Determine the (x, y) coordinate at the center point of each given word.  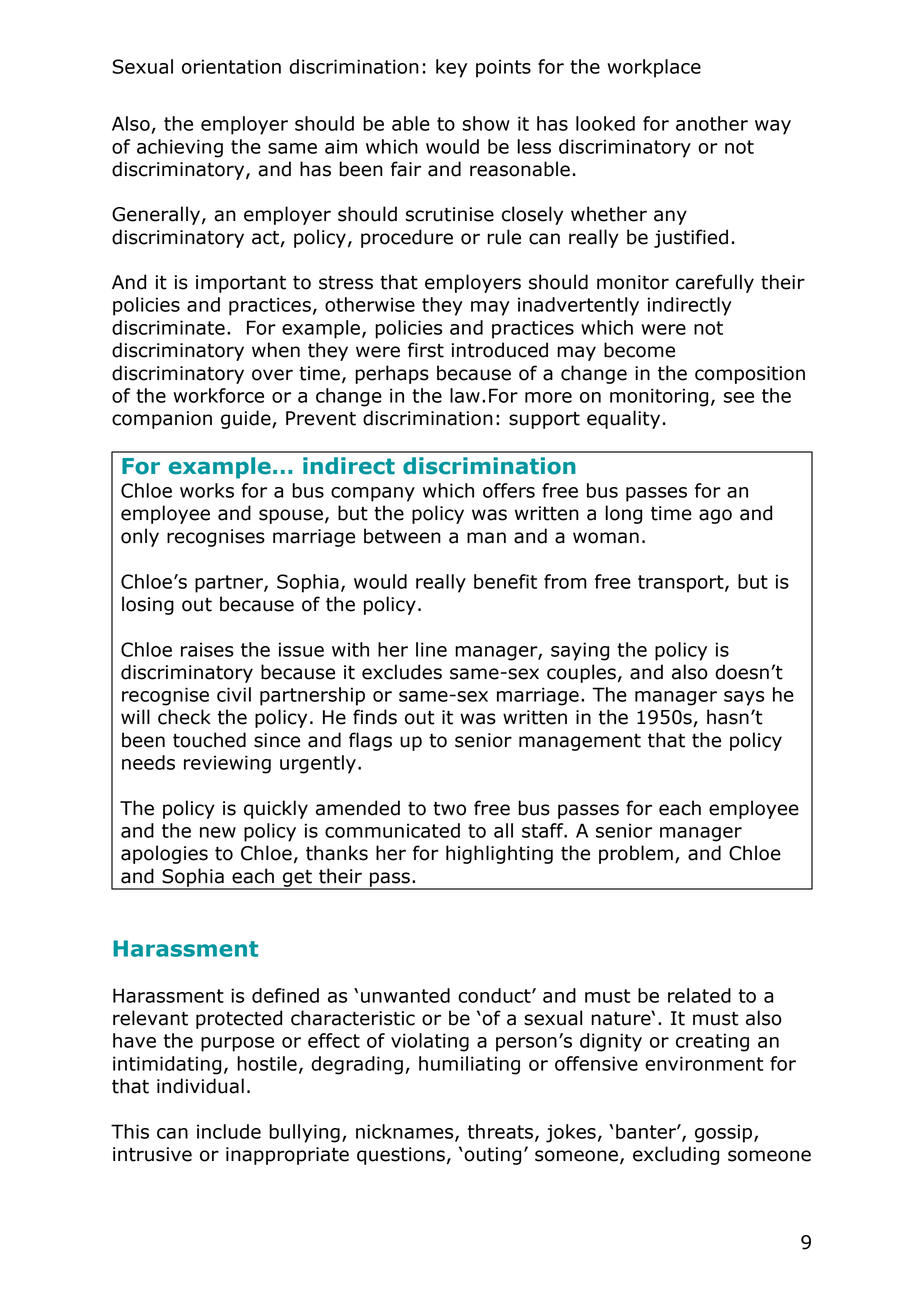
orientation (231, 66)
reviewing (227, 764)
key (451, 68)
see (739, 397)
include (229, 1131)
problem (636, 854)
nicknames (406, 1132)
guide (247, 419)
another (712, 123)
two (449, 809)
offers (509, 490)
